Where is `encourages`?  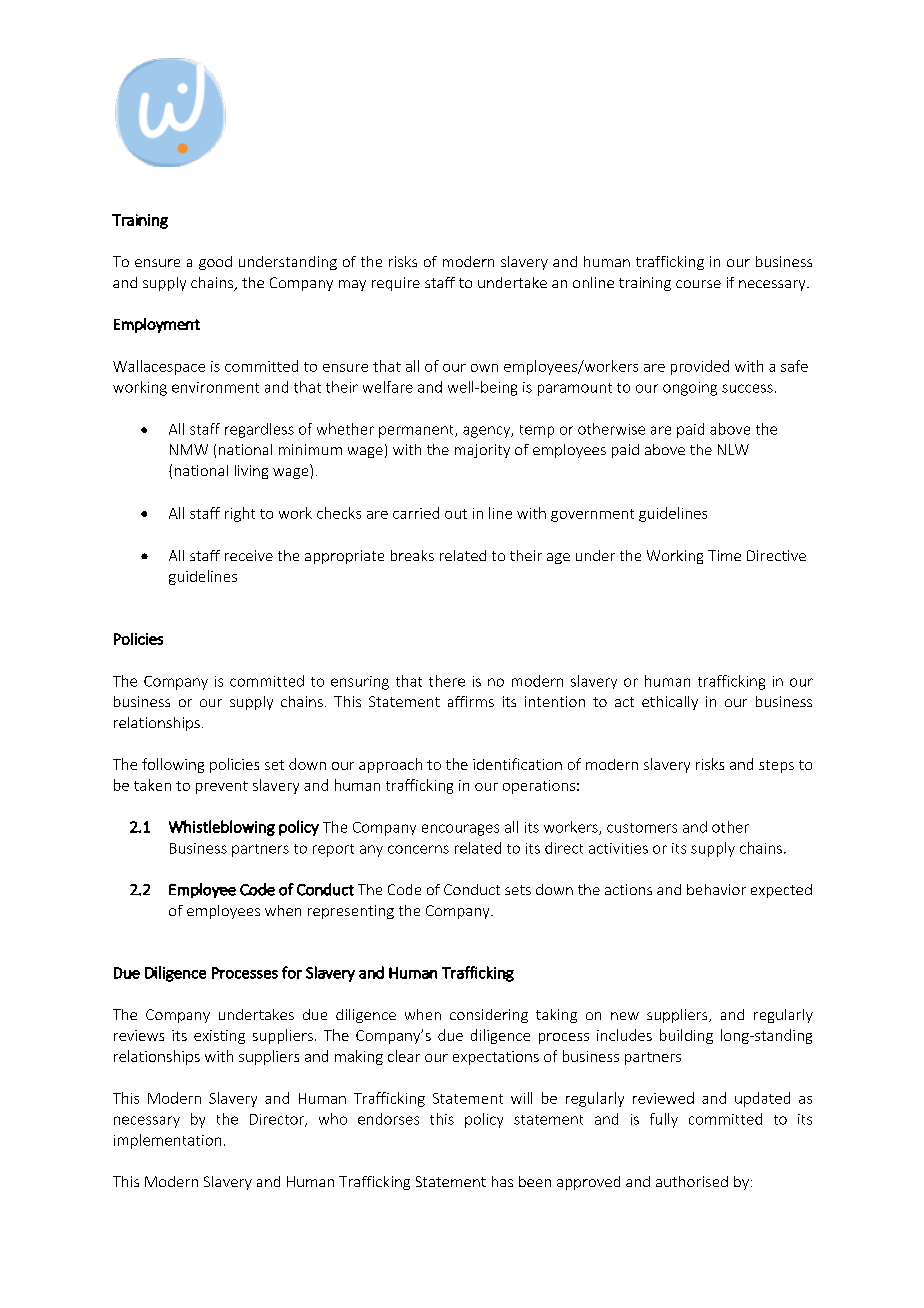 encourages is located at coordinates (460, 830).
